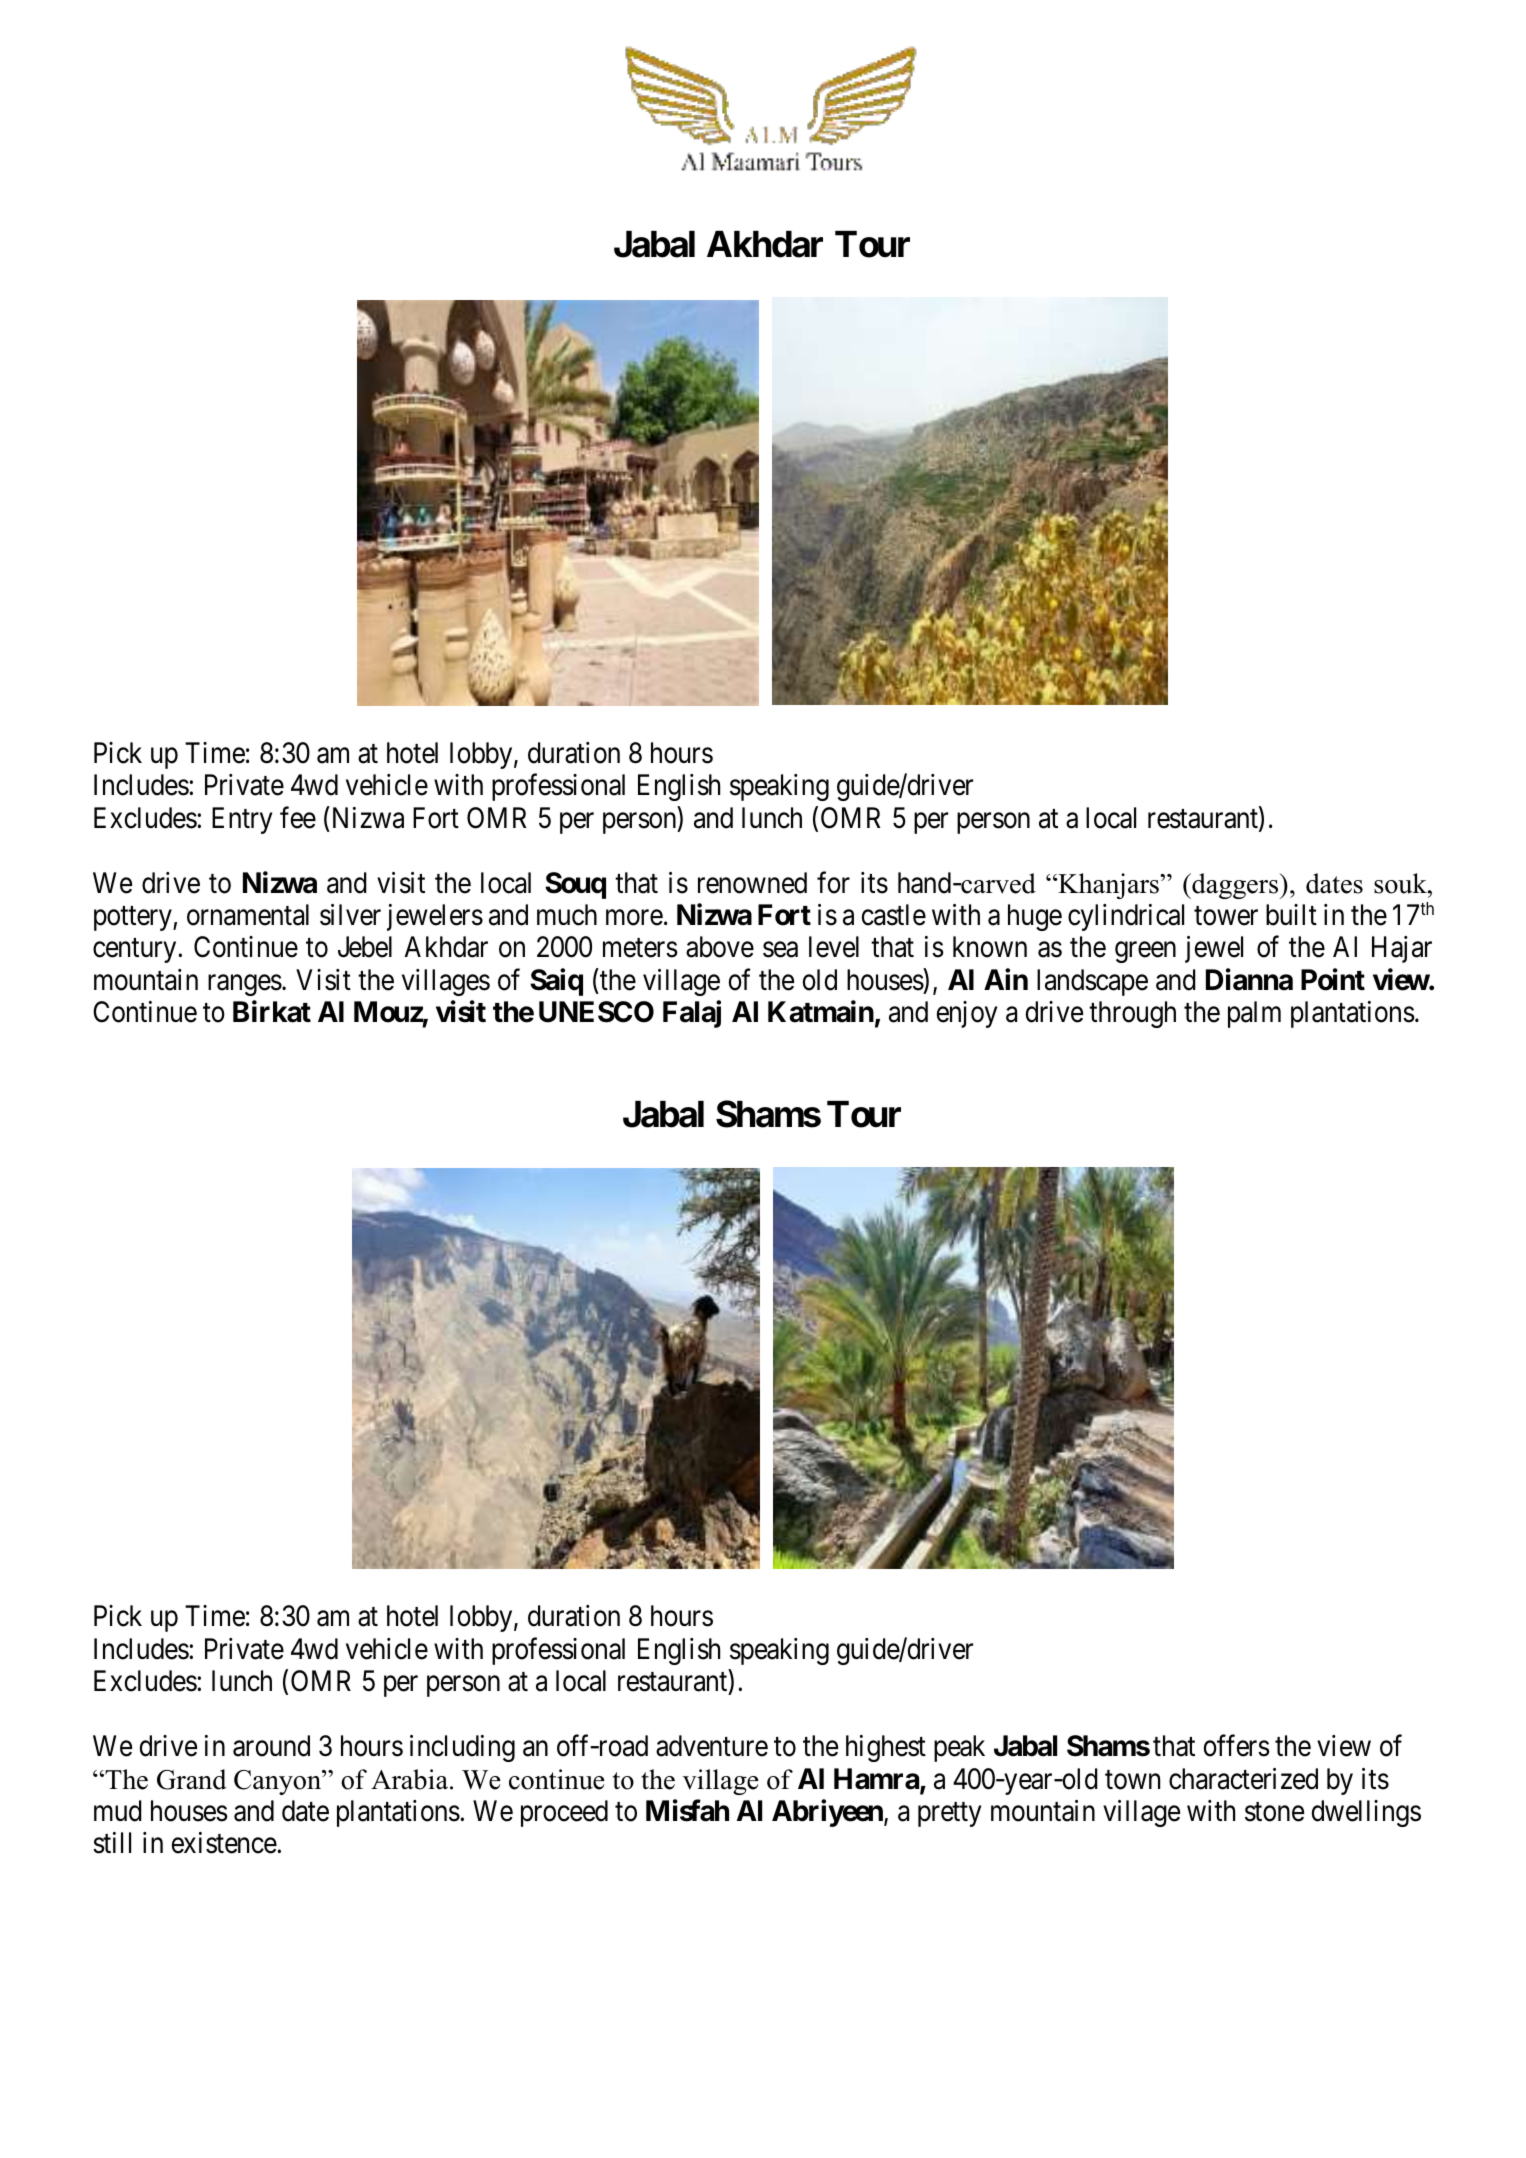 Image resolution: width=1526 pixels, height=2158 pixels. Describe the element at coordinates (712, 1746) in the image. I see `adventure` at that location.
